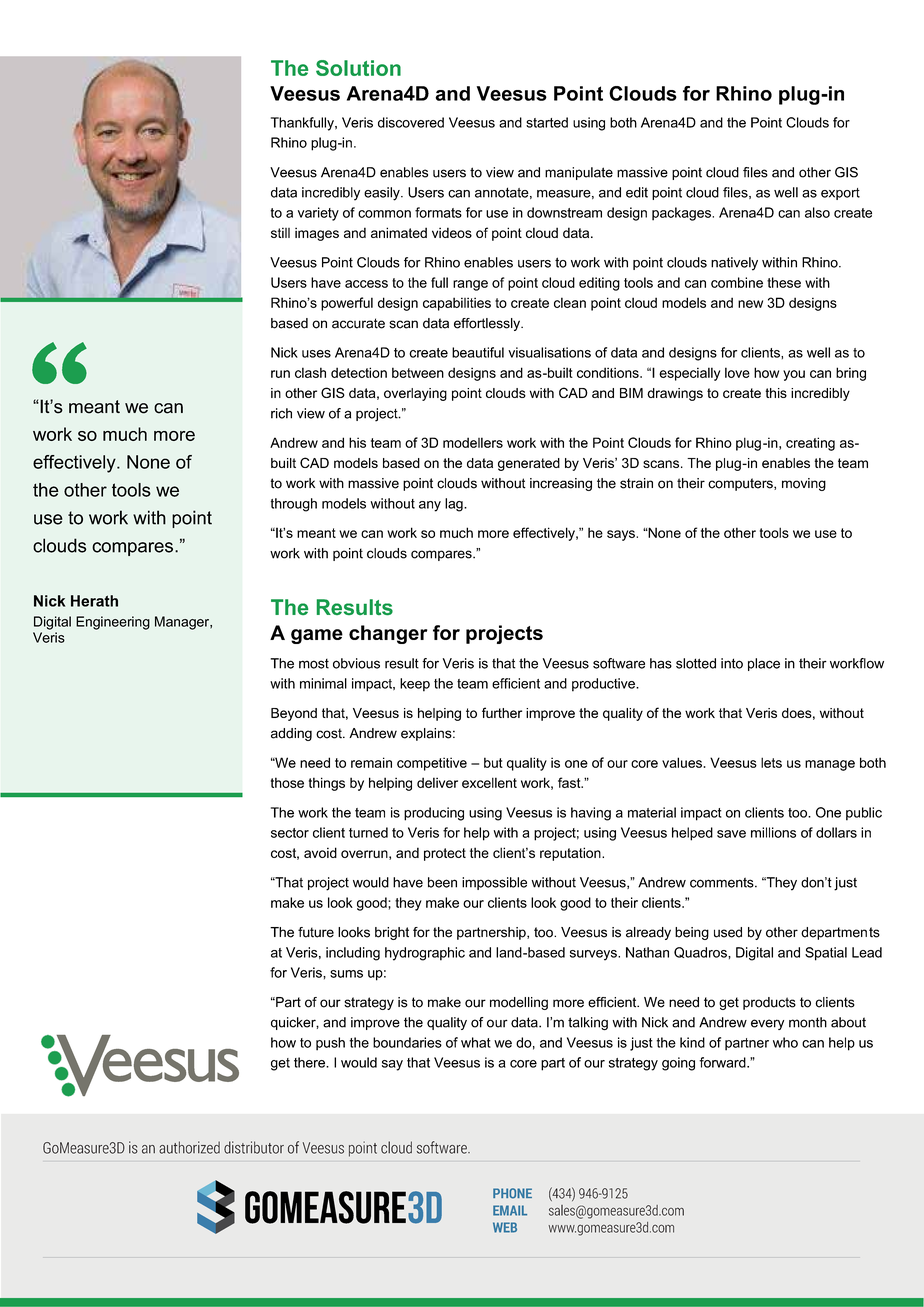 The image size is (924, 1307). I want to click on sector, so click(290, 833).
